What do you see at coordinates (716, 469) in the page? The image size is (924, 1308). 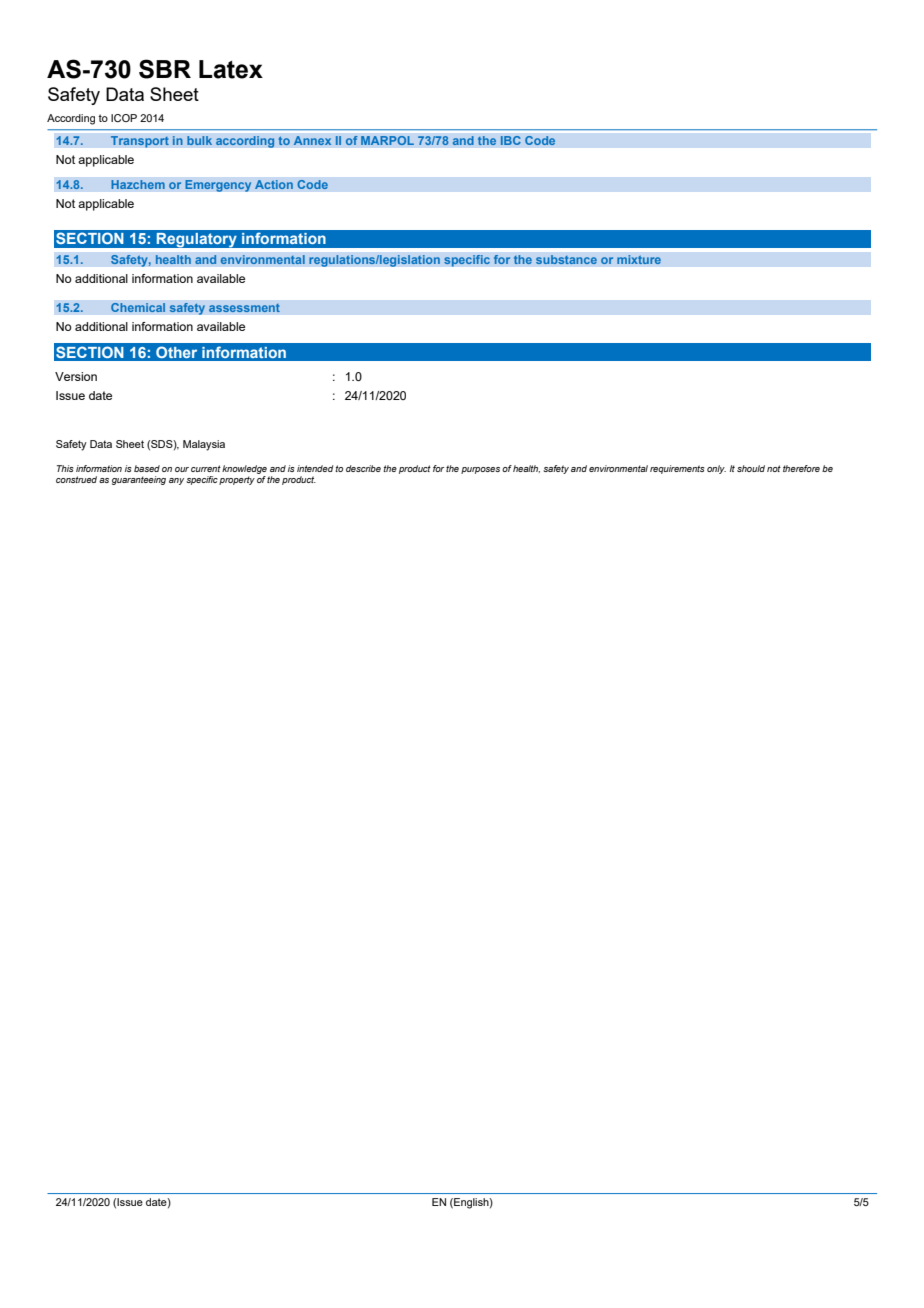 I see `only` at bounding box center [716, 469].
